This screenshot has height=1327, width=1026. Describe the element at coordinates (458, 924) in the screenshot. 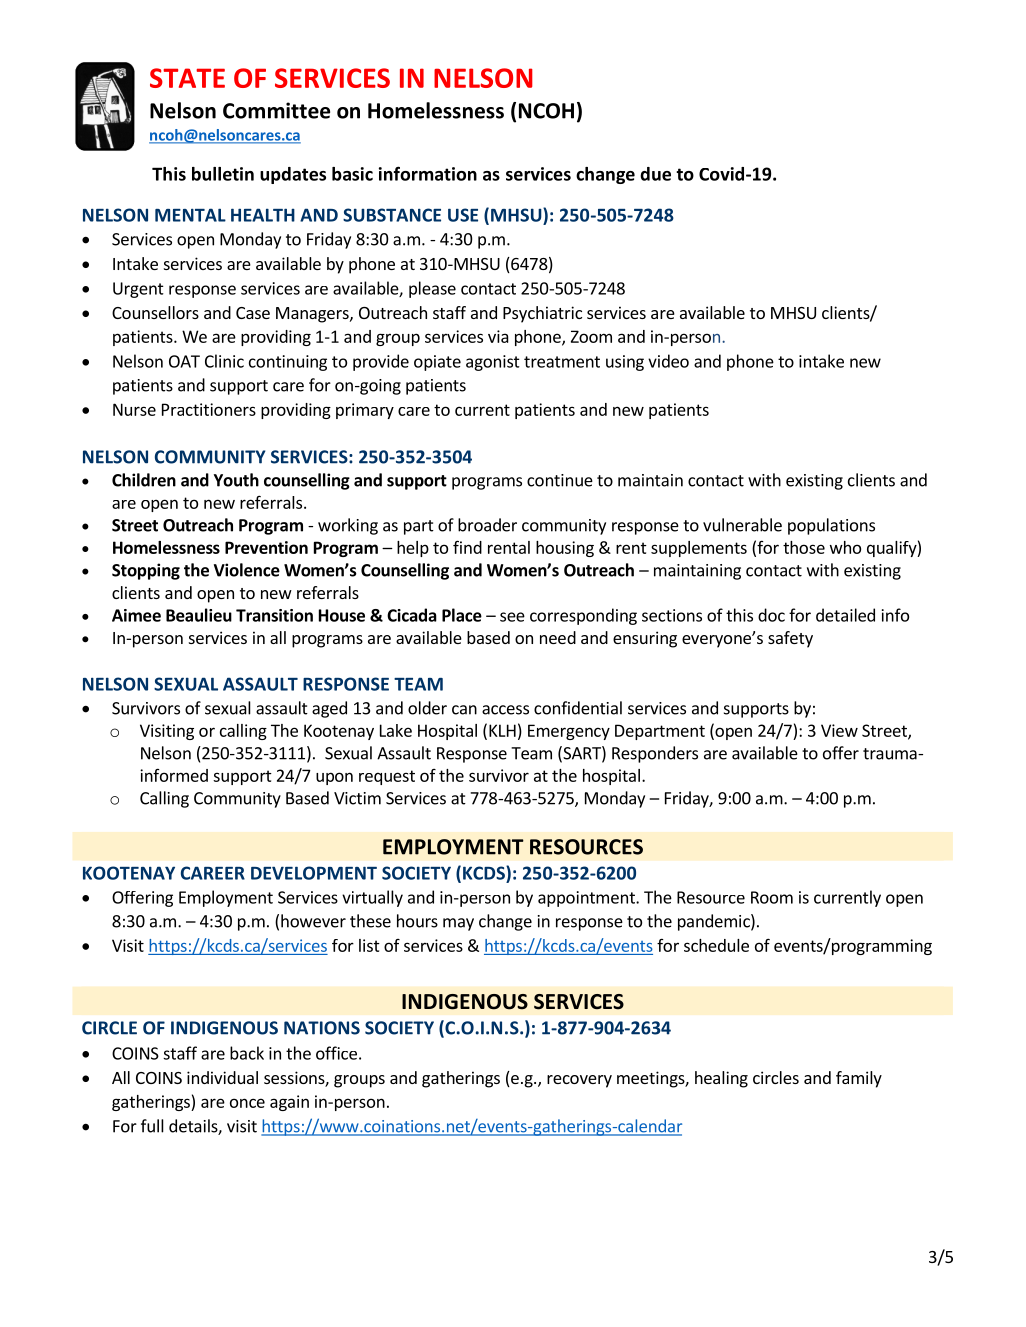

I see `may` at that location.
